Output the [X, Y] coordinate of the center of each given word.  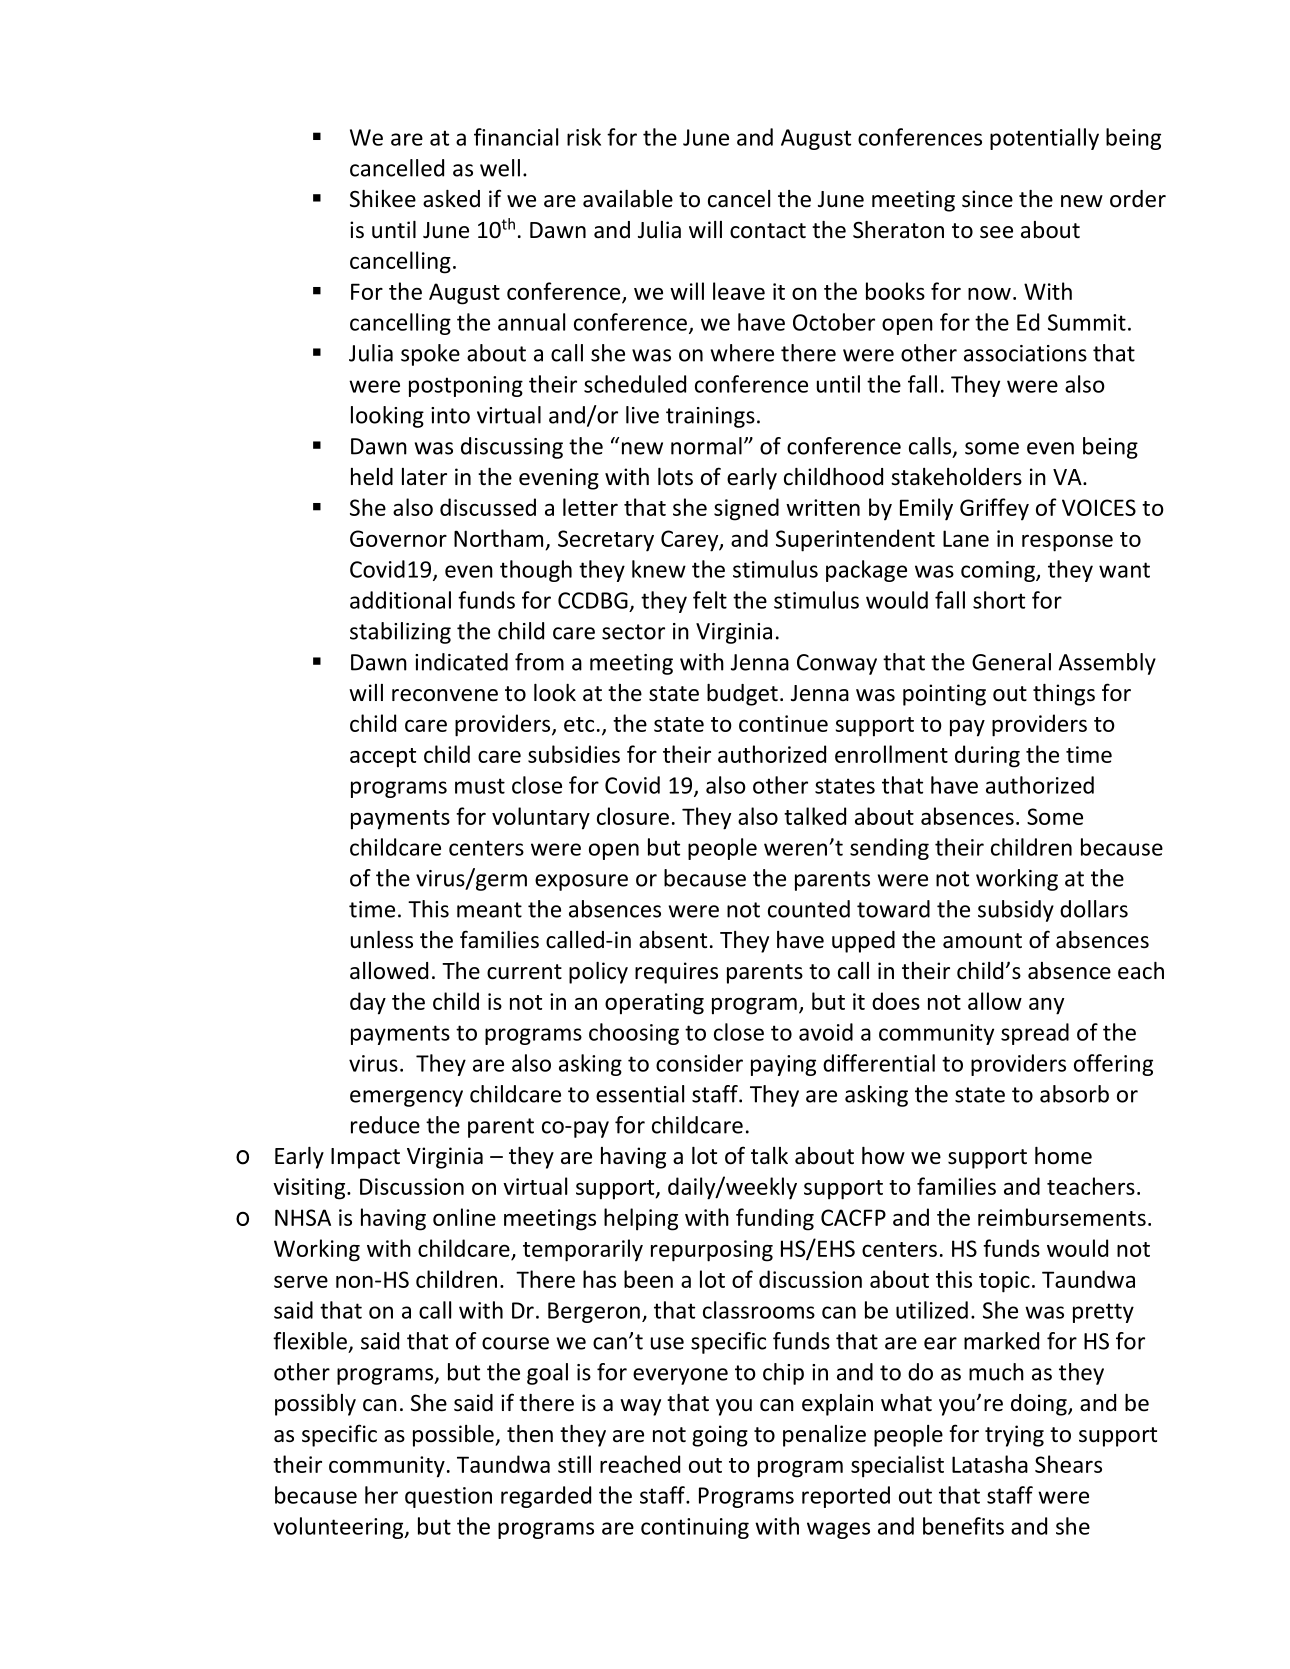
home [1063, 1156]
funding [775, 1219]
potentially [1044, 139]
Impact [365, 1158]
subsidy [1016, 911]
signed [746, 509]
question [448, 1497]
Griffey [994, 509]
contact [768, 231]
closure [633, 816]
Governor [398, 538]
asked [451, 199]
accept [383, 758]
